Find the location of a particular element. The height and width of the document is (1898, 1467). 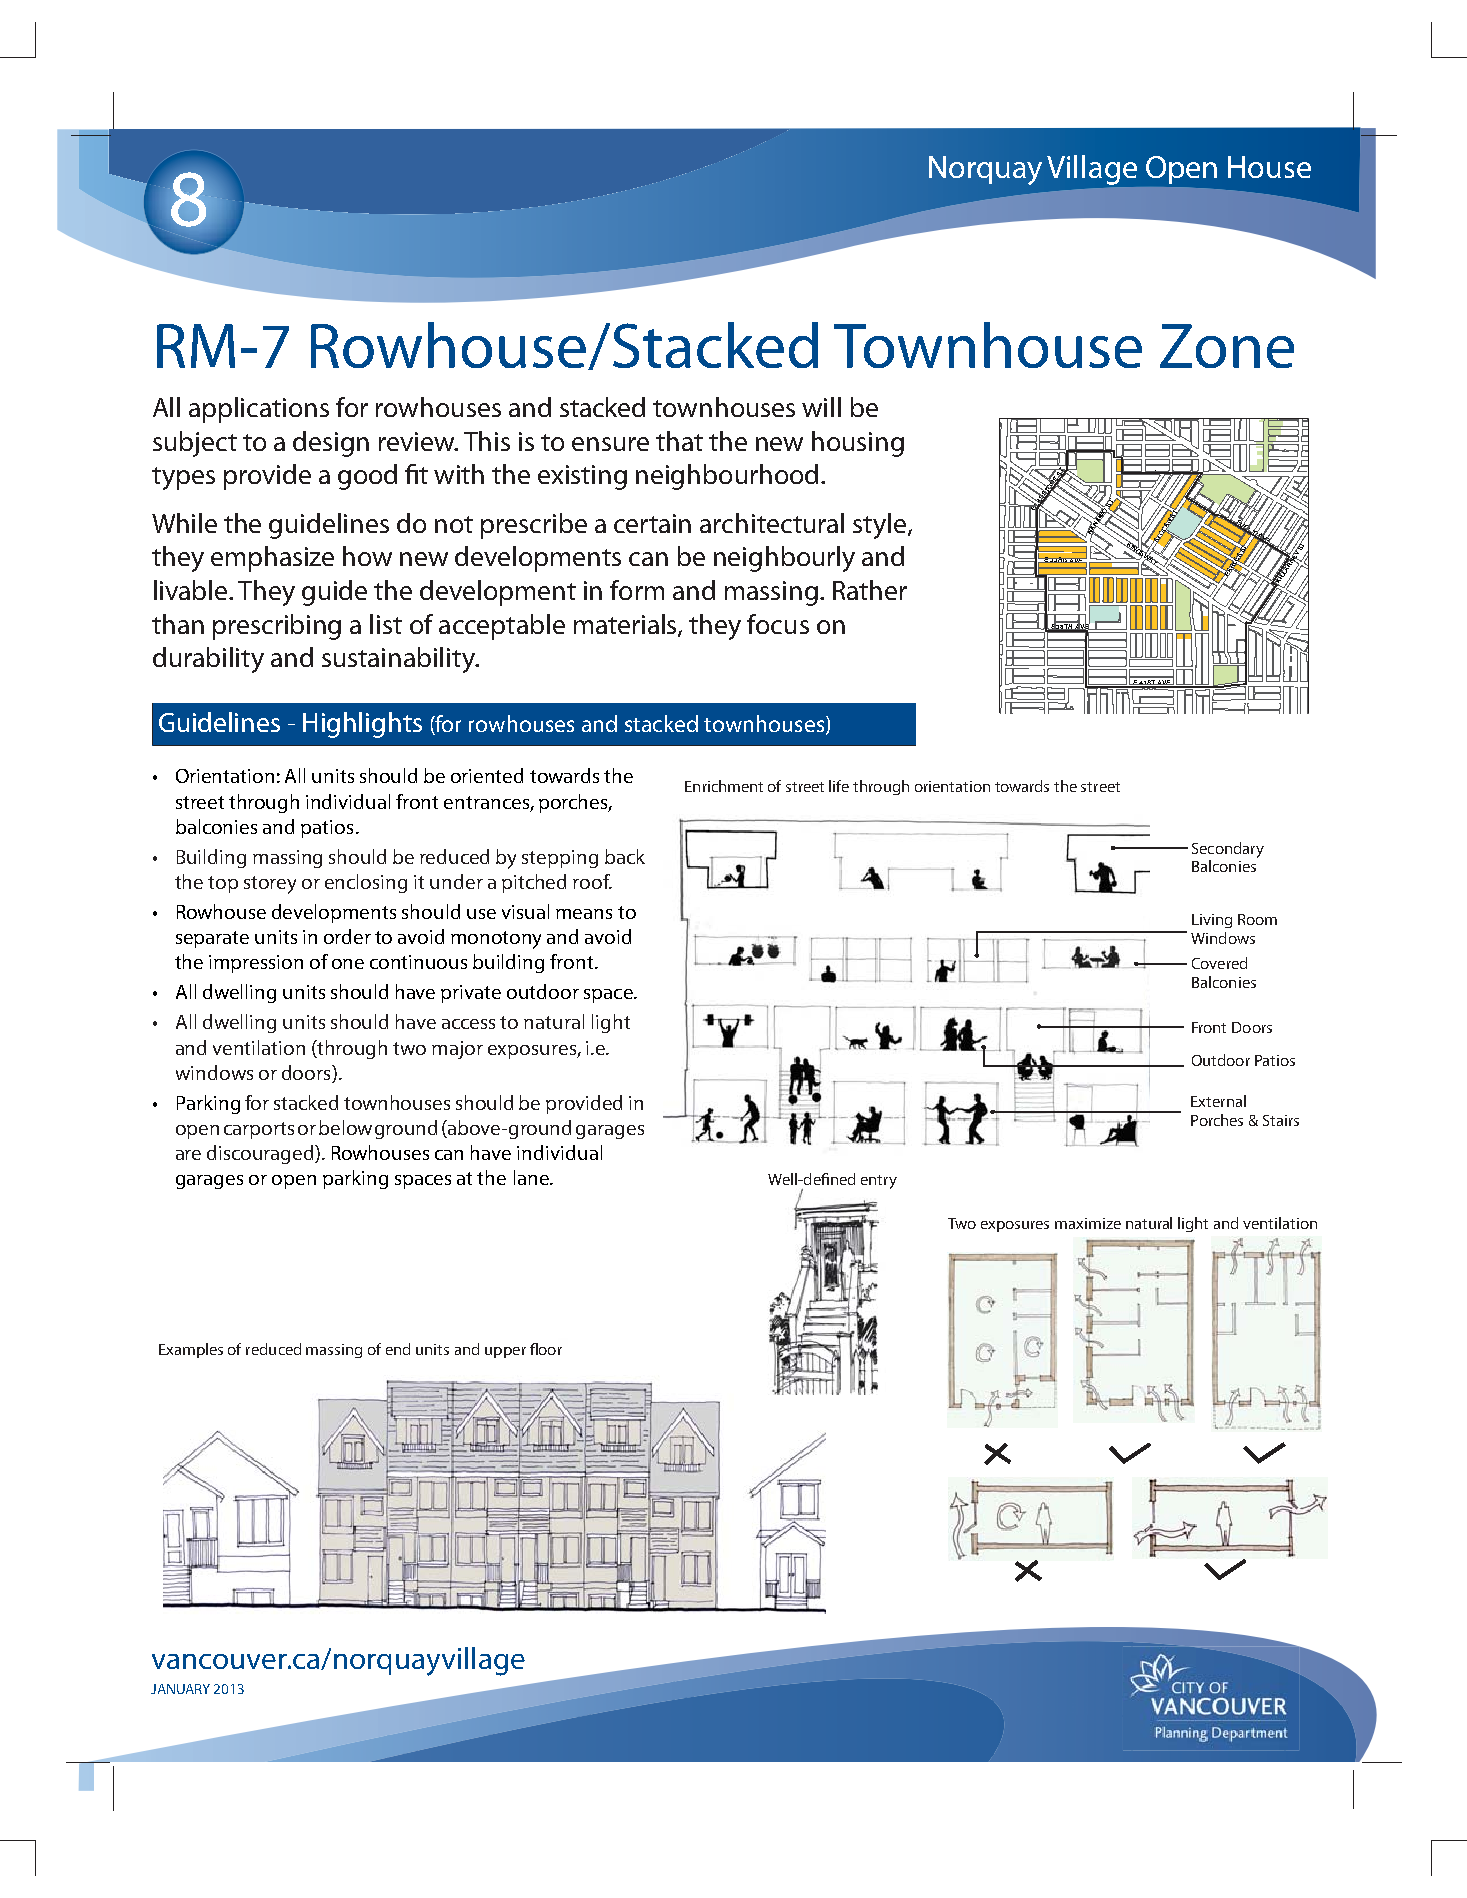

External is located at coordinates (1218, 1101).
